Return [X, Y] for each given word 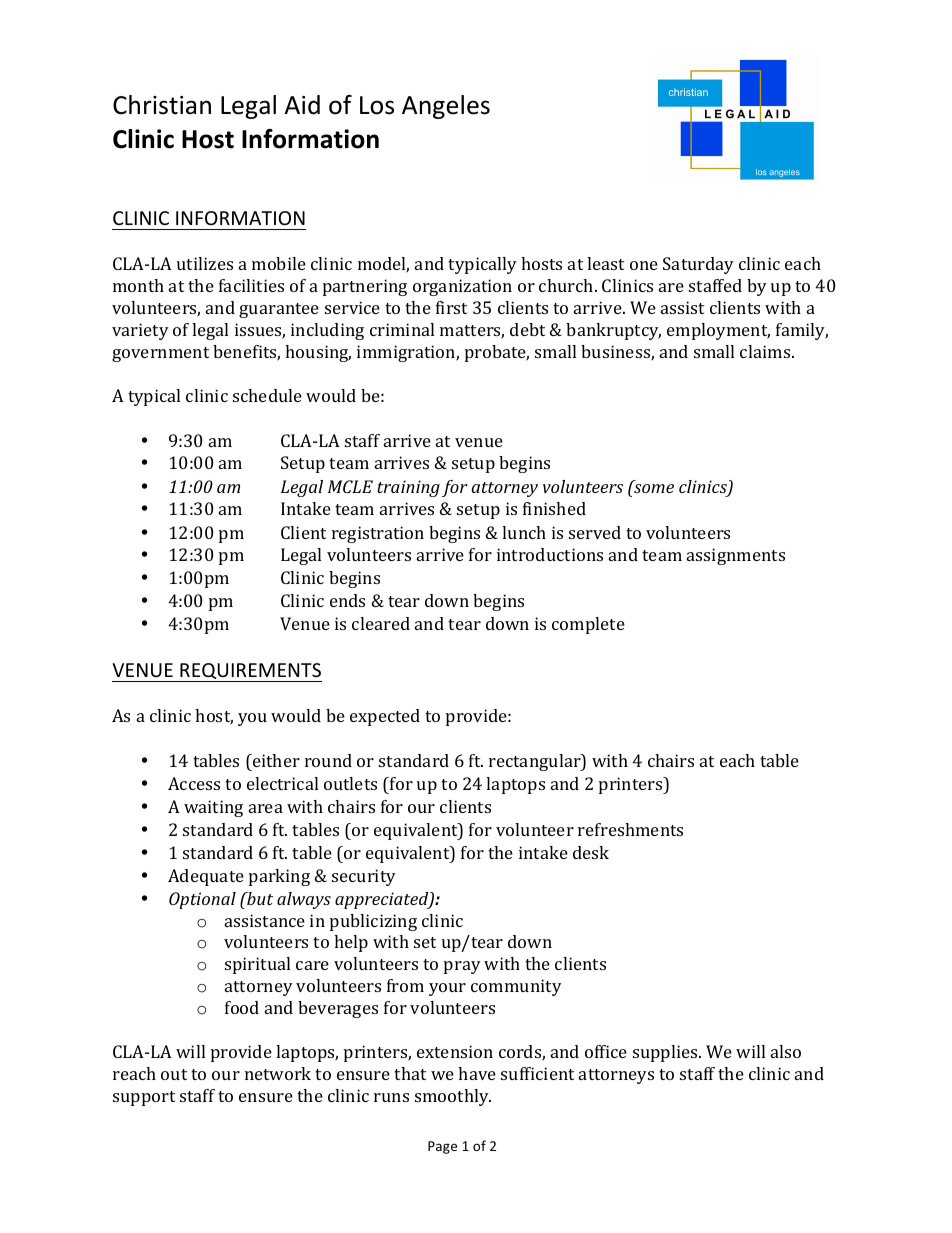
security [364, 877]
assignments [736, 556]
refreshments [630, 829]
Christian [162, 105]
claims [766, 351]
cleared [381, 623]
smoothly [453, 1097]
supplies [666, 1053]
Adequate [206, 877]
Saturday [698, 265]
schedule [267, 395]
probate [497, 353]
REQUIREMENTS [250, 672]
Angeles [446, 107]
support [144, 1098]
